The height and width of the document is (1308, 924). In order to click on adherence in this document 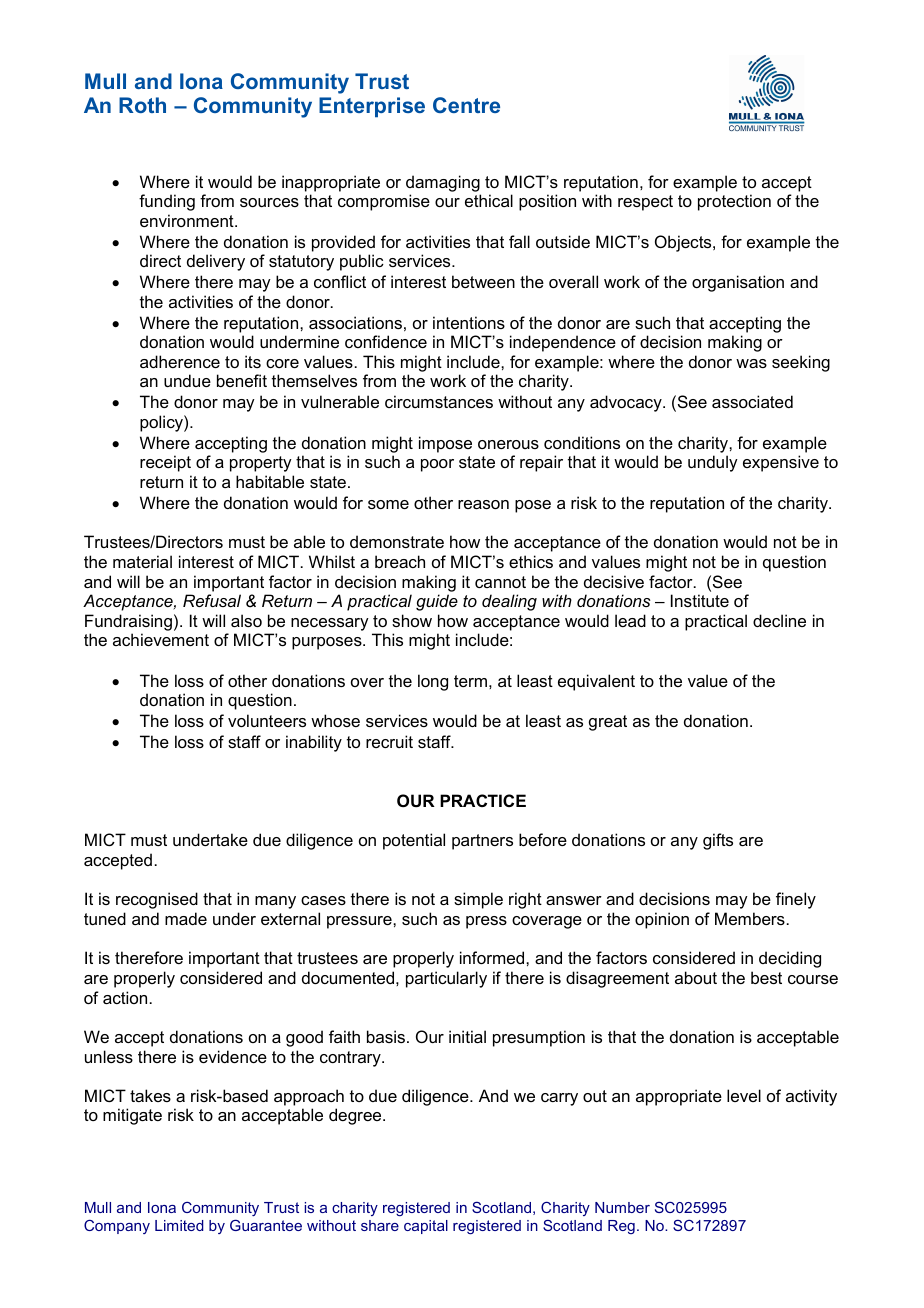, I will do `click(180, 361)`.
